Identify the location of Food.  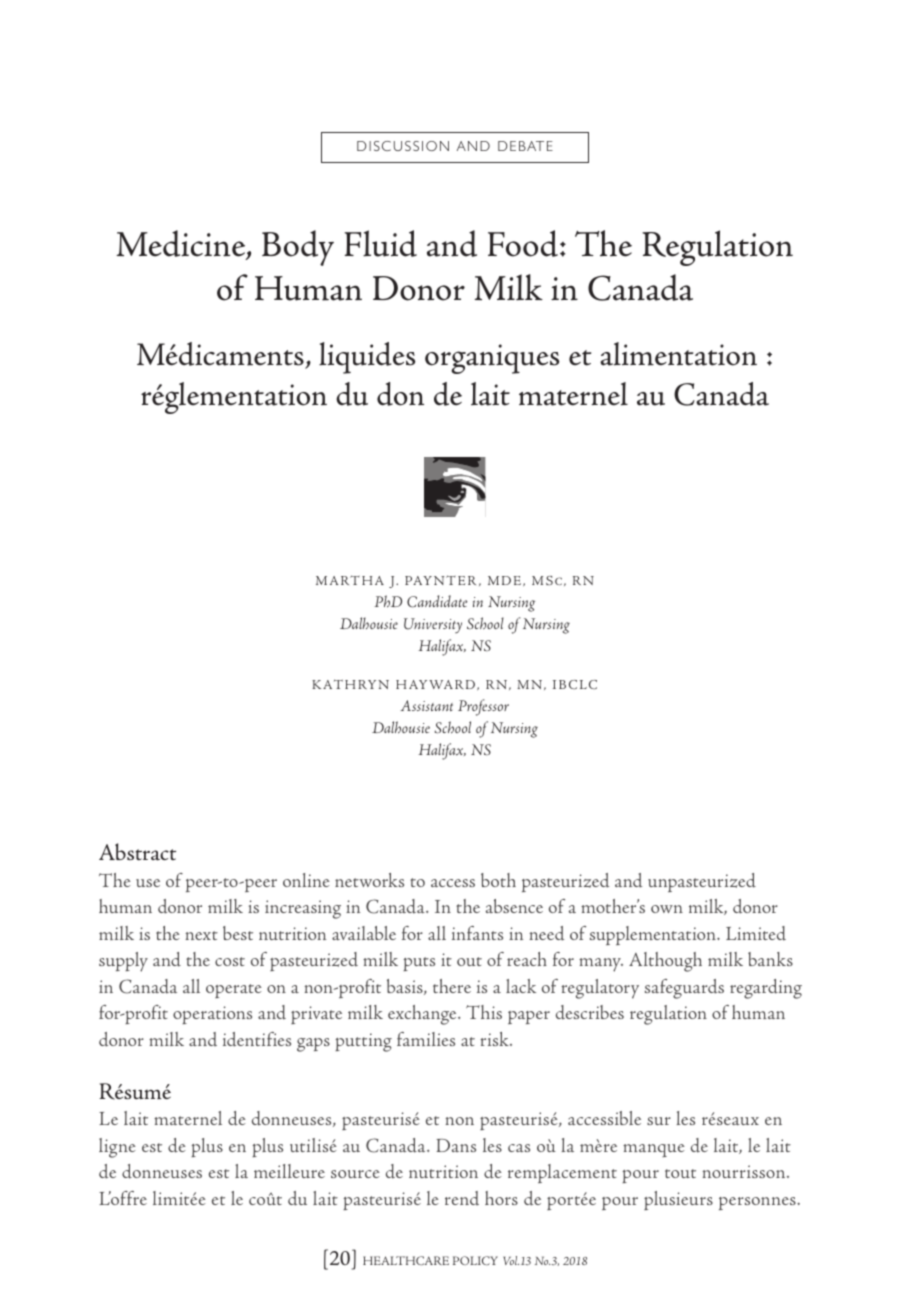
(523, 243).
